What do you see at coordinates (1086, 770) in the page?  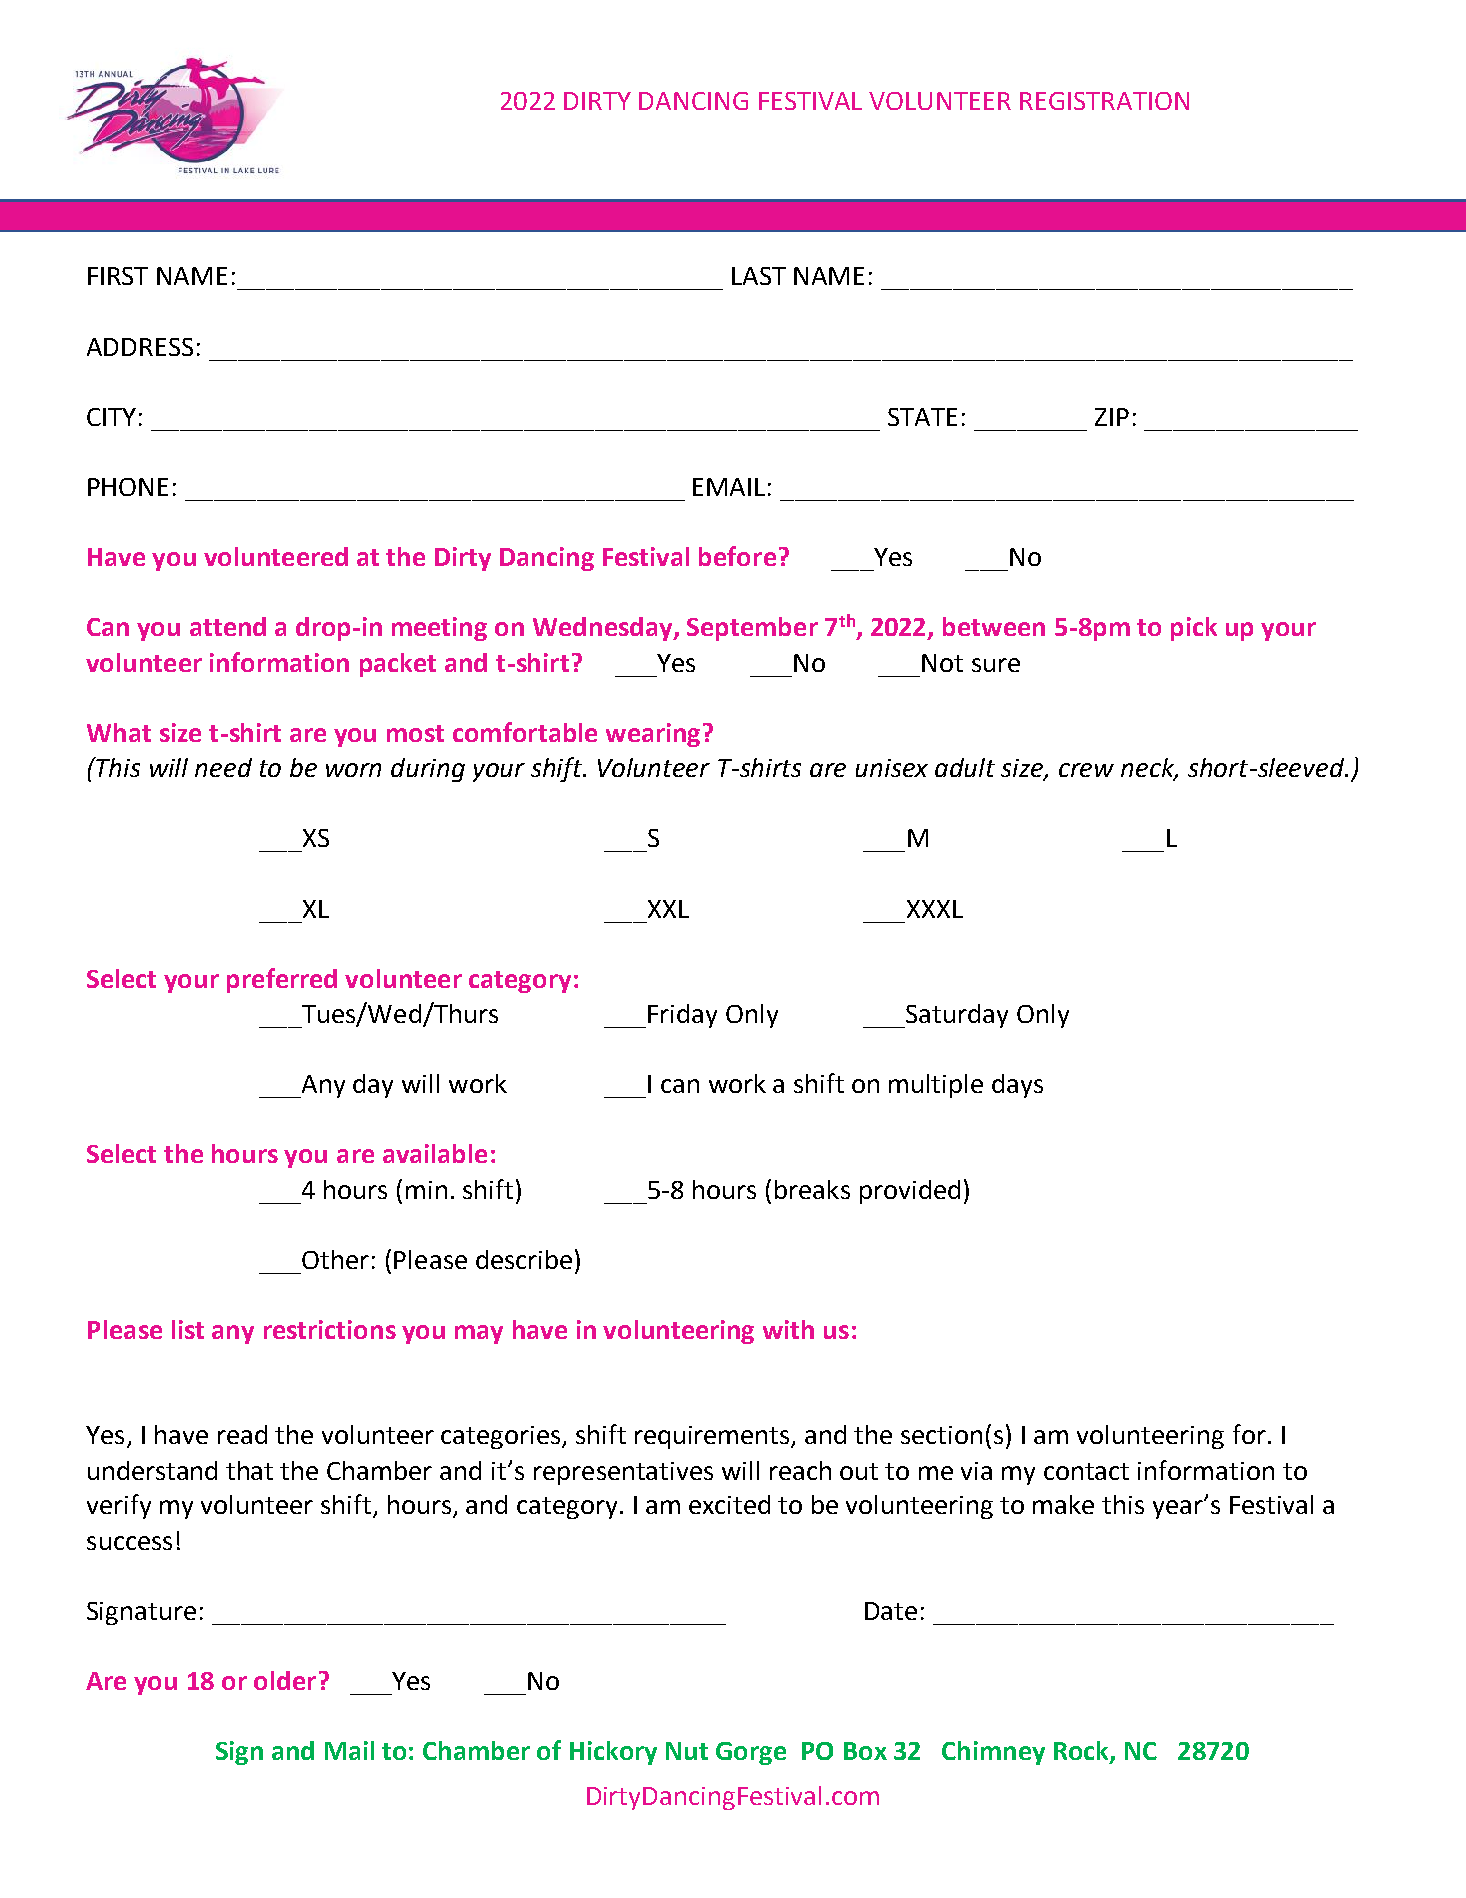 I see `crew` at bounding box center [1086, 770].
